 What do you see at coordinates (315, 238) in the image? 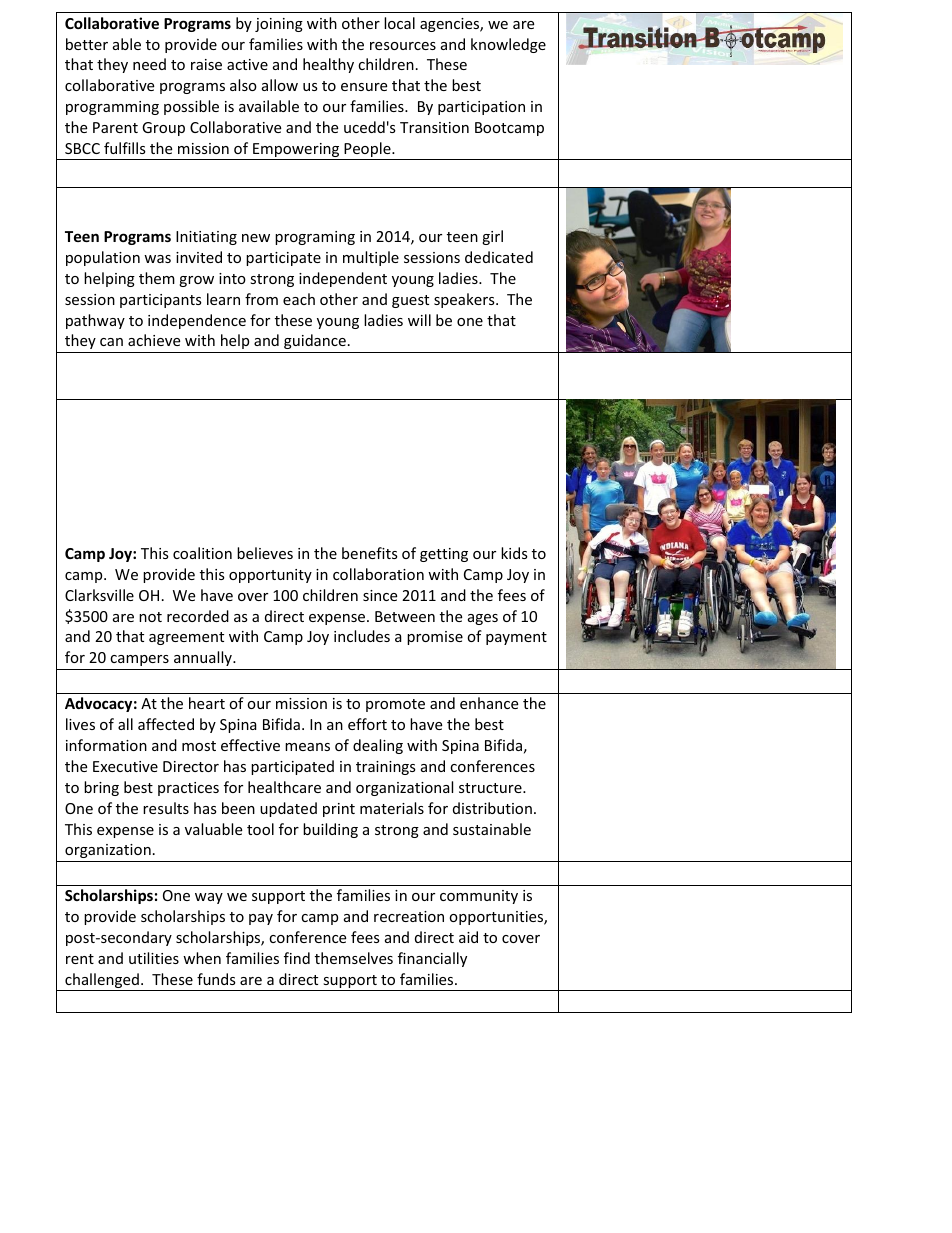
I see `programing` at bounding box center [315, 238].
